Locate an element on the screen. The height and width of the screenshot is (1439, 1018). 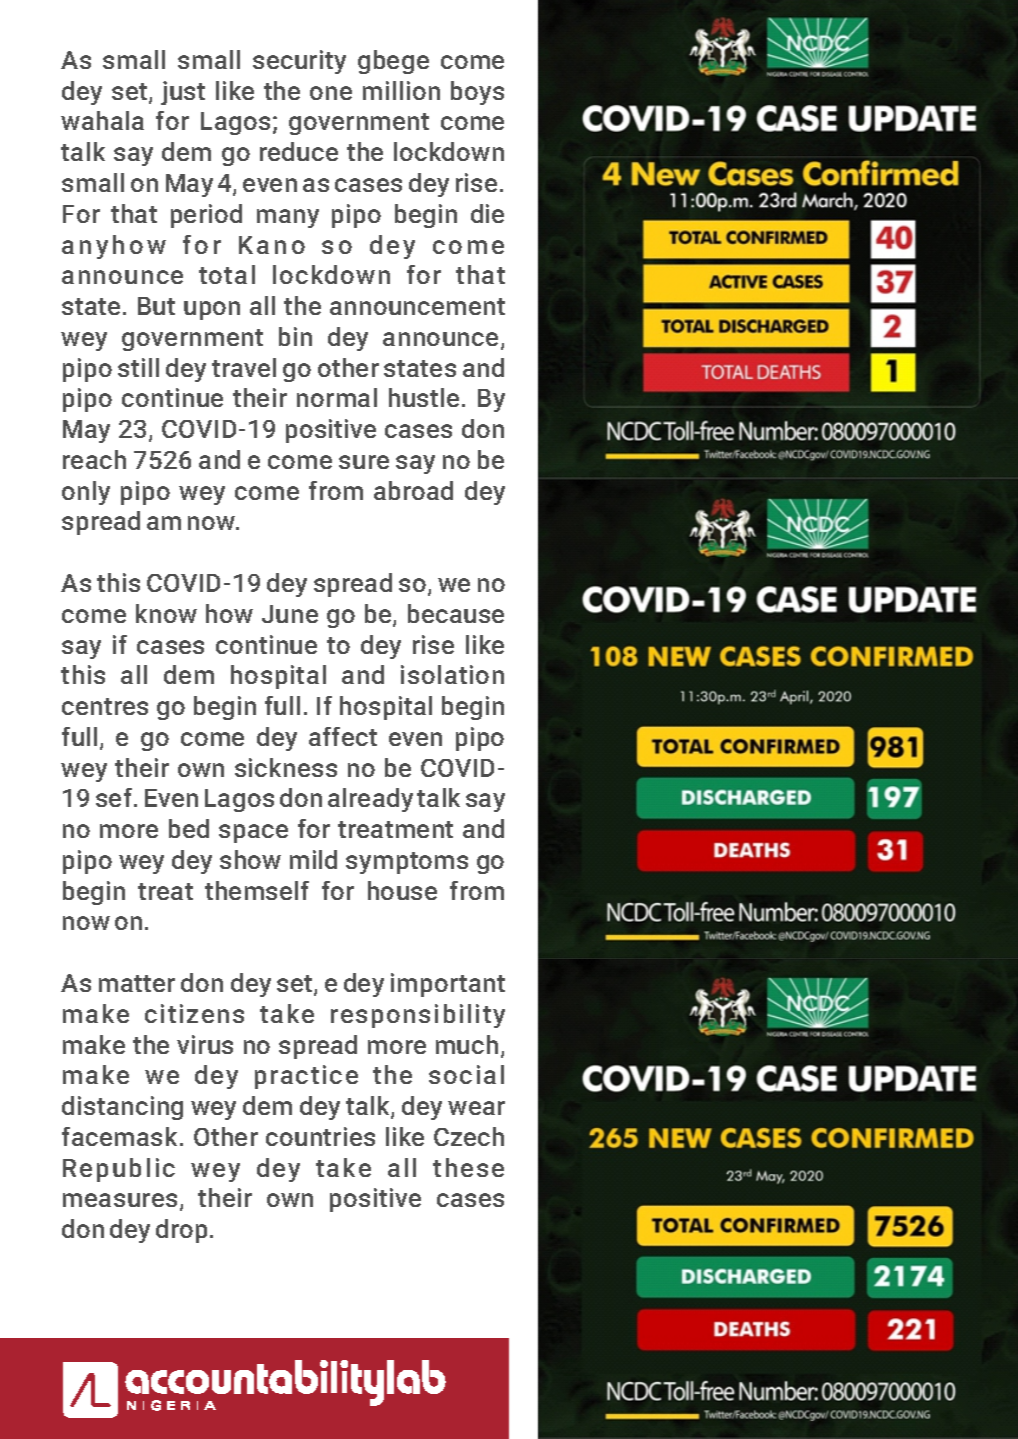
Republic is located at coordinates (119, 1170).
